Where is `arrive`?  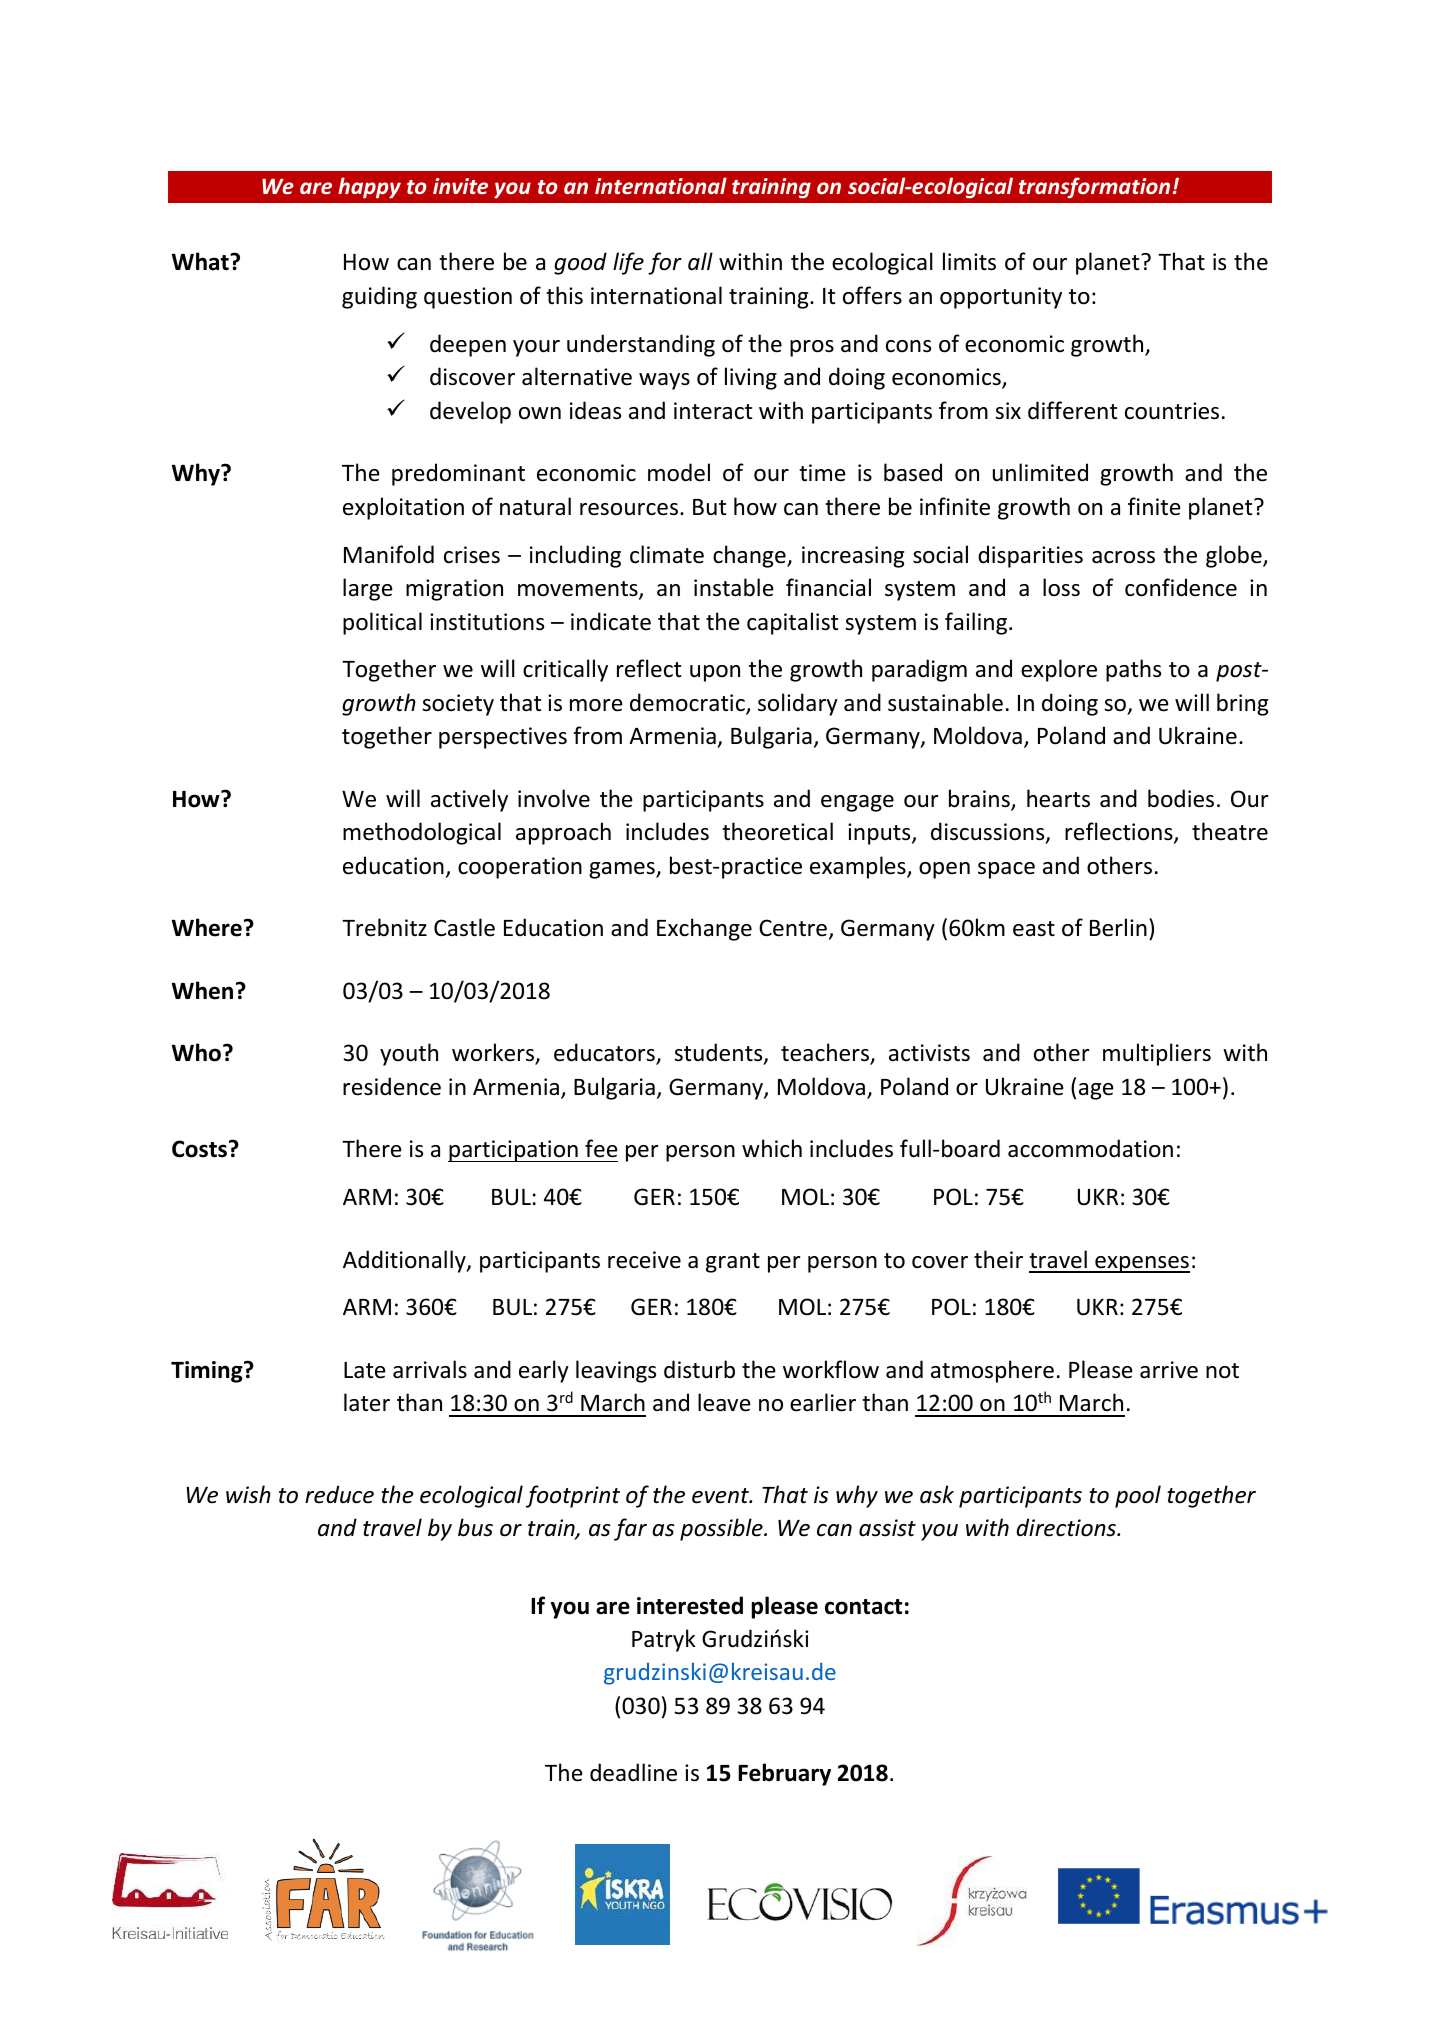 arrive is located at coordinates (1169, 1370).
